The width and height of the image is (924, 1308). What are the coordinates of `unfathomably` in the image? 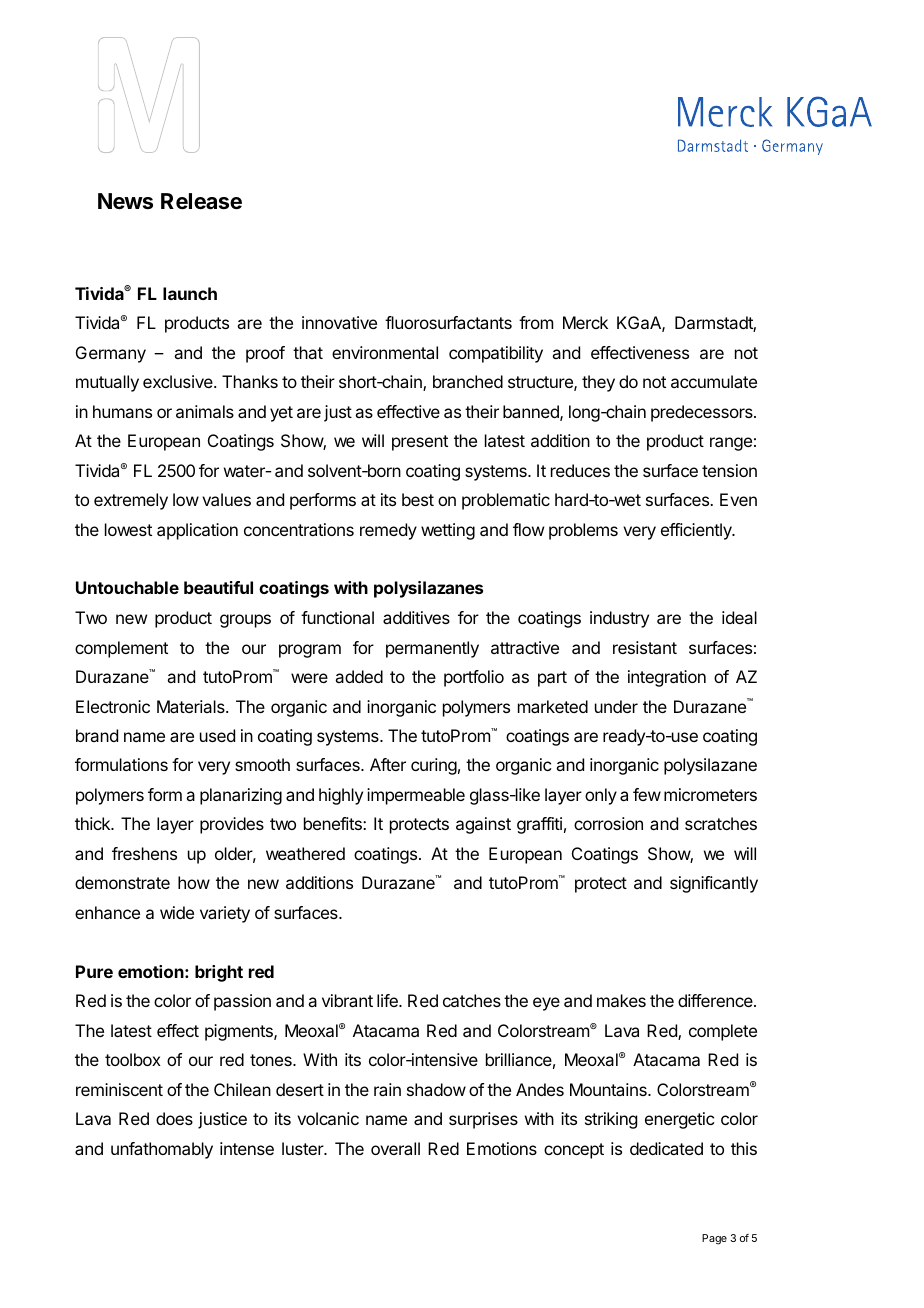 It's located at (162, 1150).
